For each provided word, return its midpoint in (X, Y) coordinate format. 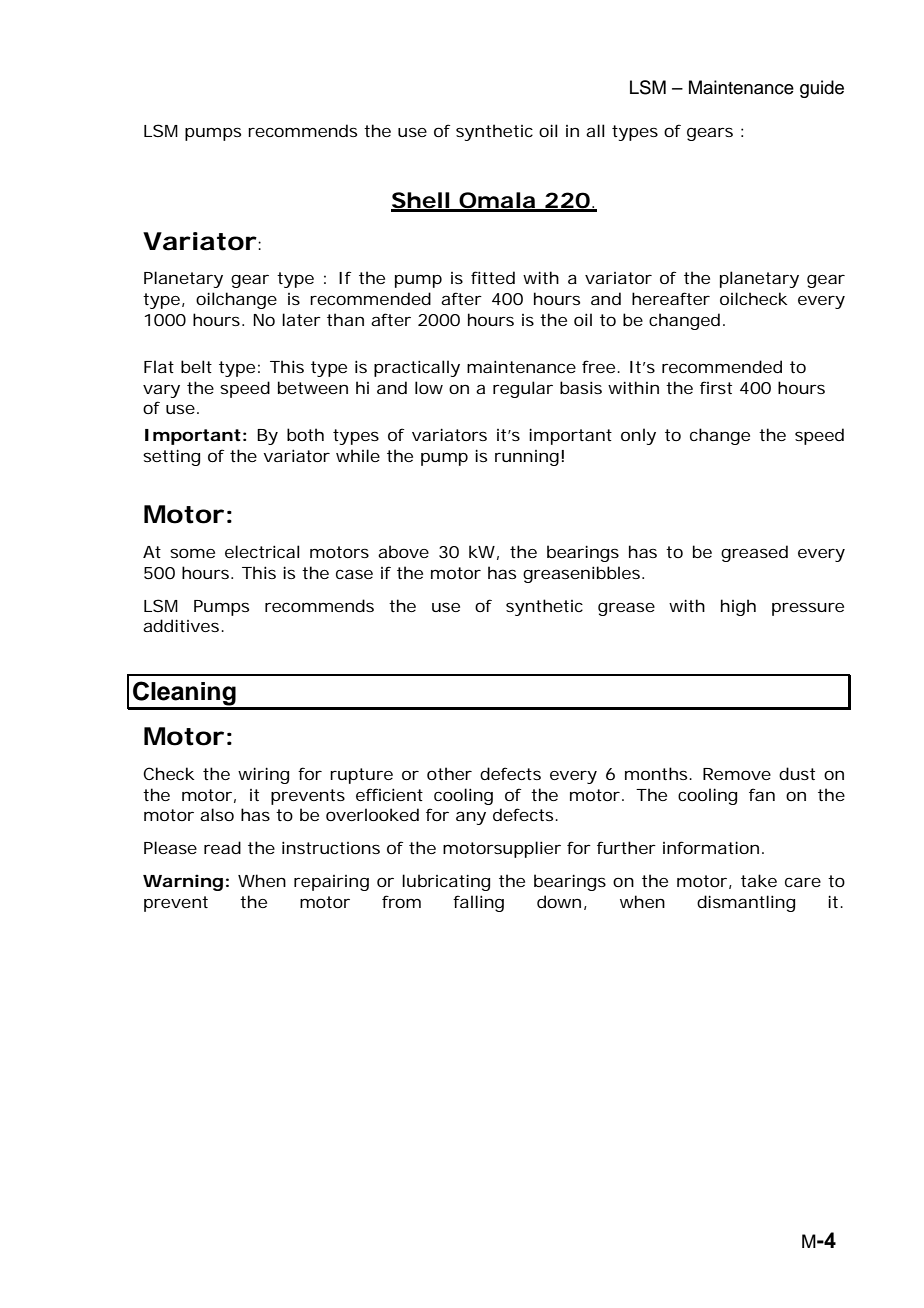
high (738, 607)
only (638, 436)
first (716, 387)
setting (171, 457)
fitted (493, 277)
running (527, 458)
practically (417, 368)
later (301, 319)
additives (182, 625)
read (222, 847)
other (449, 773)
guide (822, 89)
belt (196, 366)
